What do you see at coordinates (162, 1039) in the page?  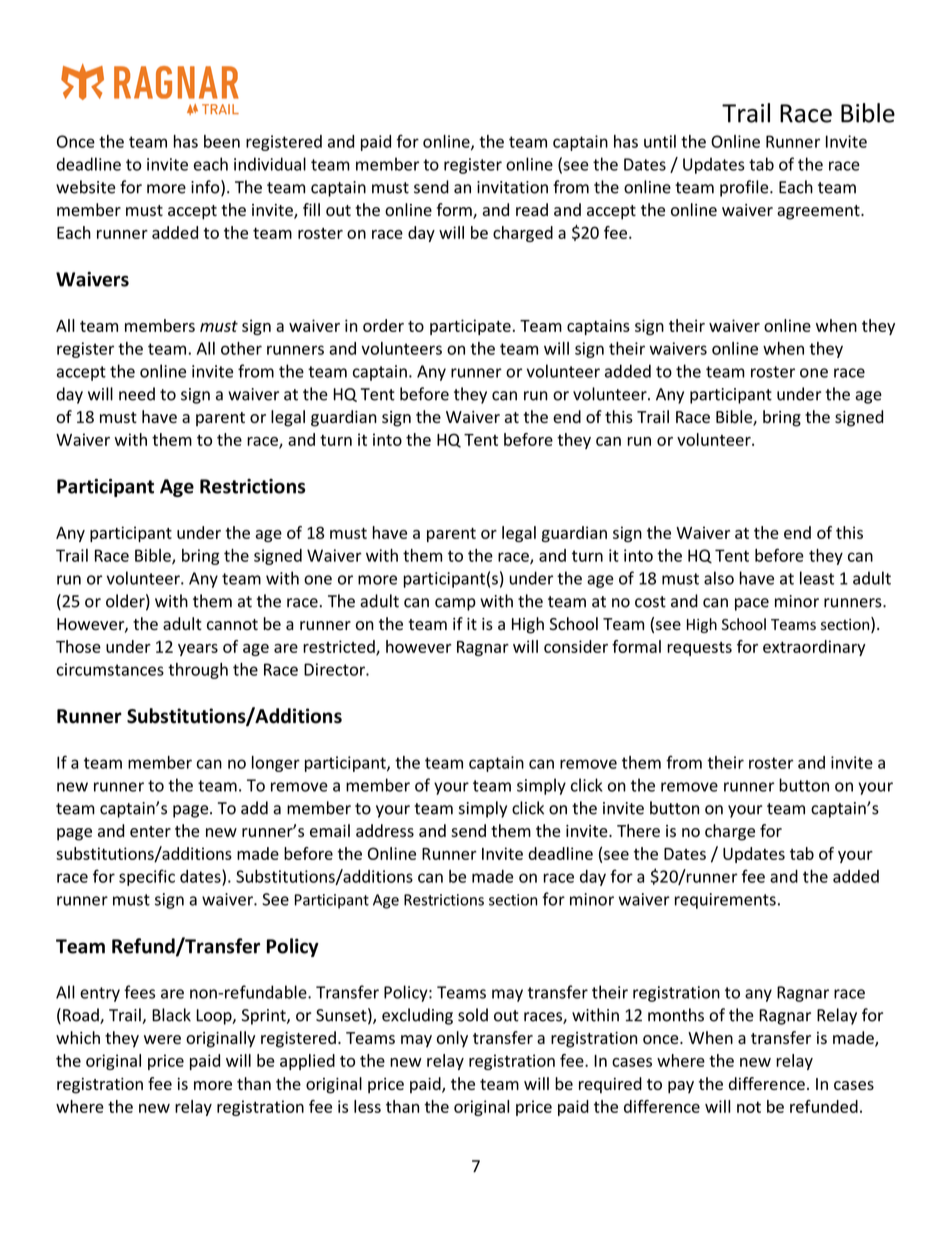 I see `were` at bounding box center [162, 1039].
